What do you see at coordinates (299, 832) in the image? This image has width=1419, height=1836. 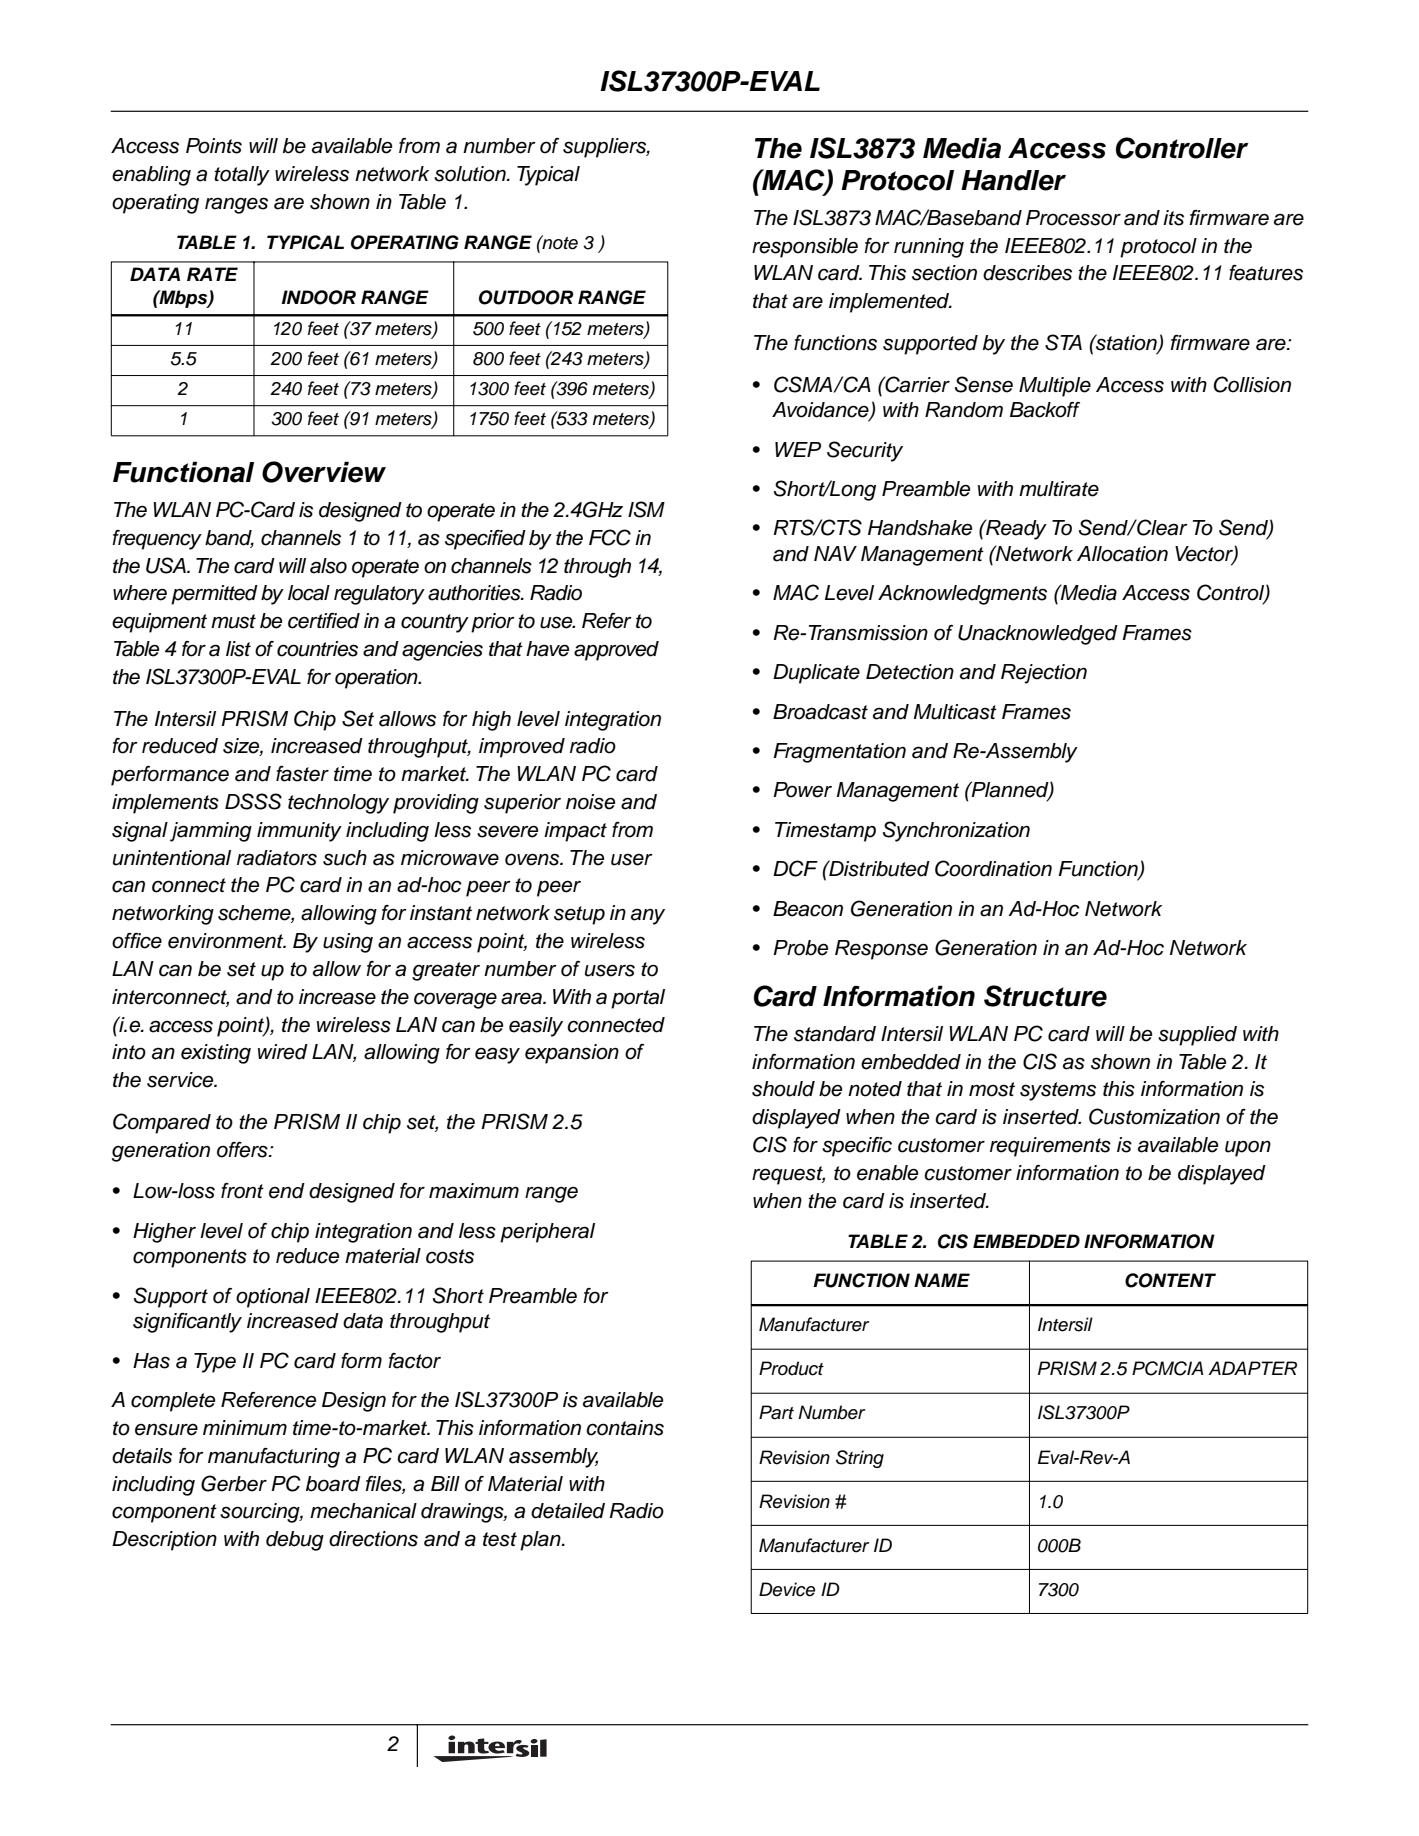 I see `immunity` at bounding box center [299, 832].
